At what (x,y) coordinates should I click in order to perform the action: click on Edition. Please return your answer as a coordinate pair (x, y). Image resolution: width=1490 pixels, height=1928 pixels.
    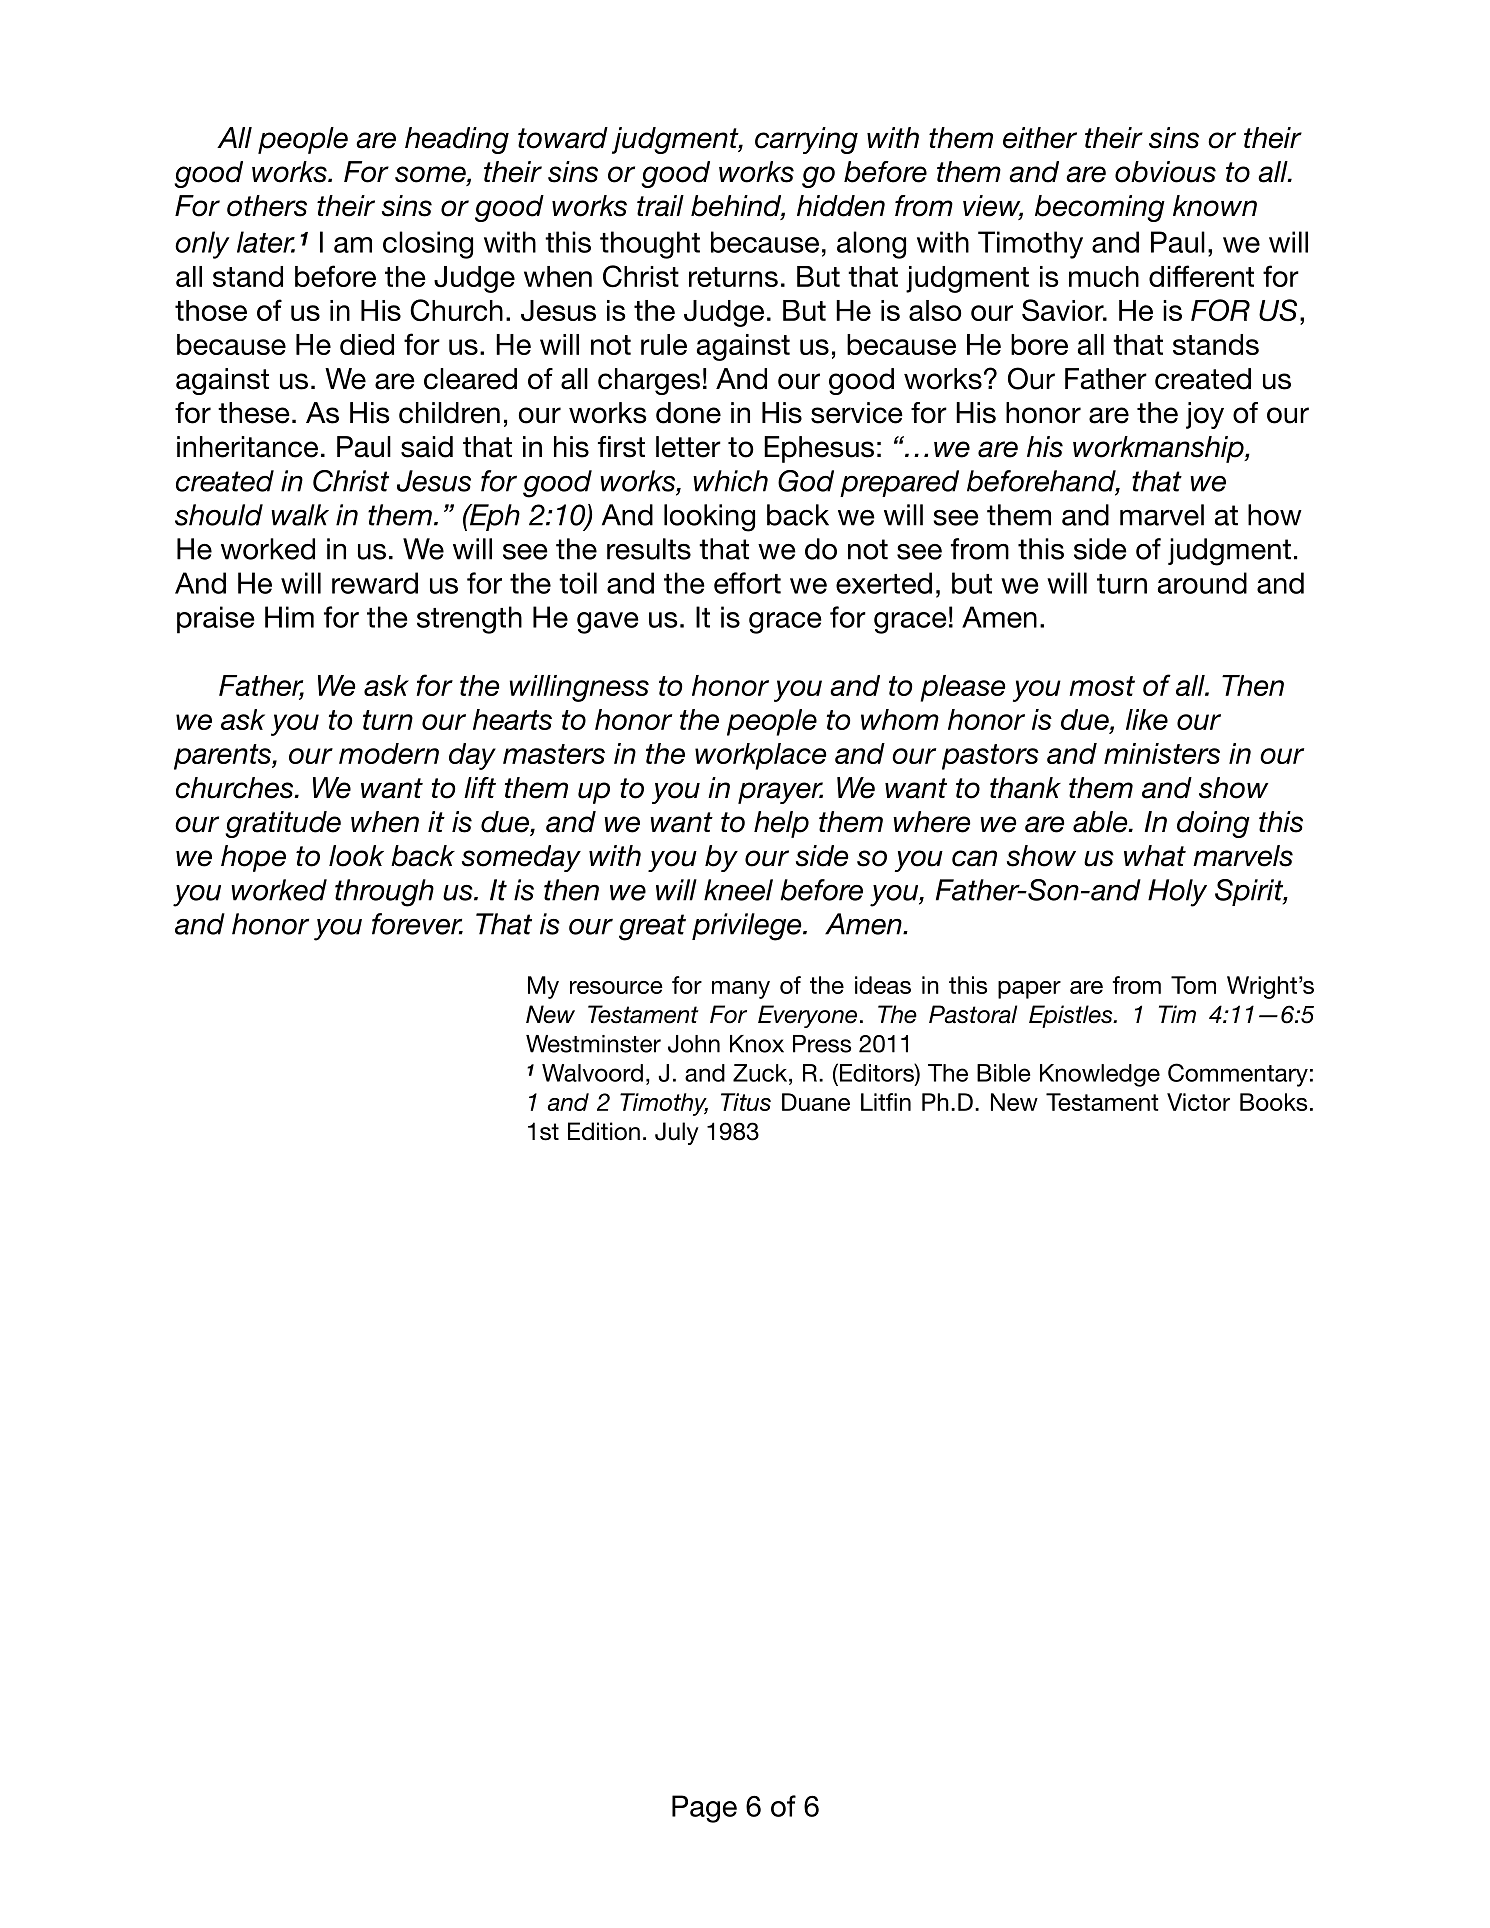
    Looking at the image, I should click on (604, 1131).
